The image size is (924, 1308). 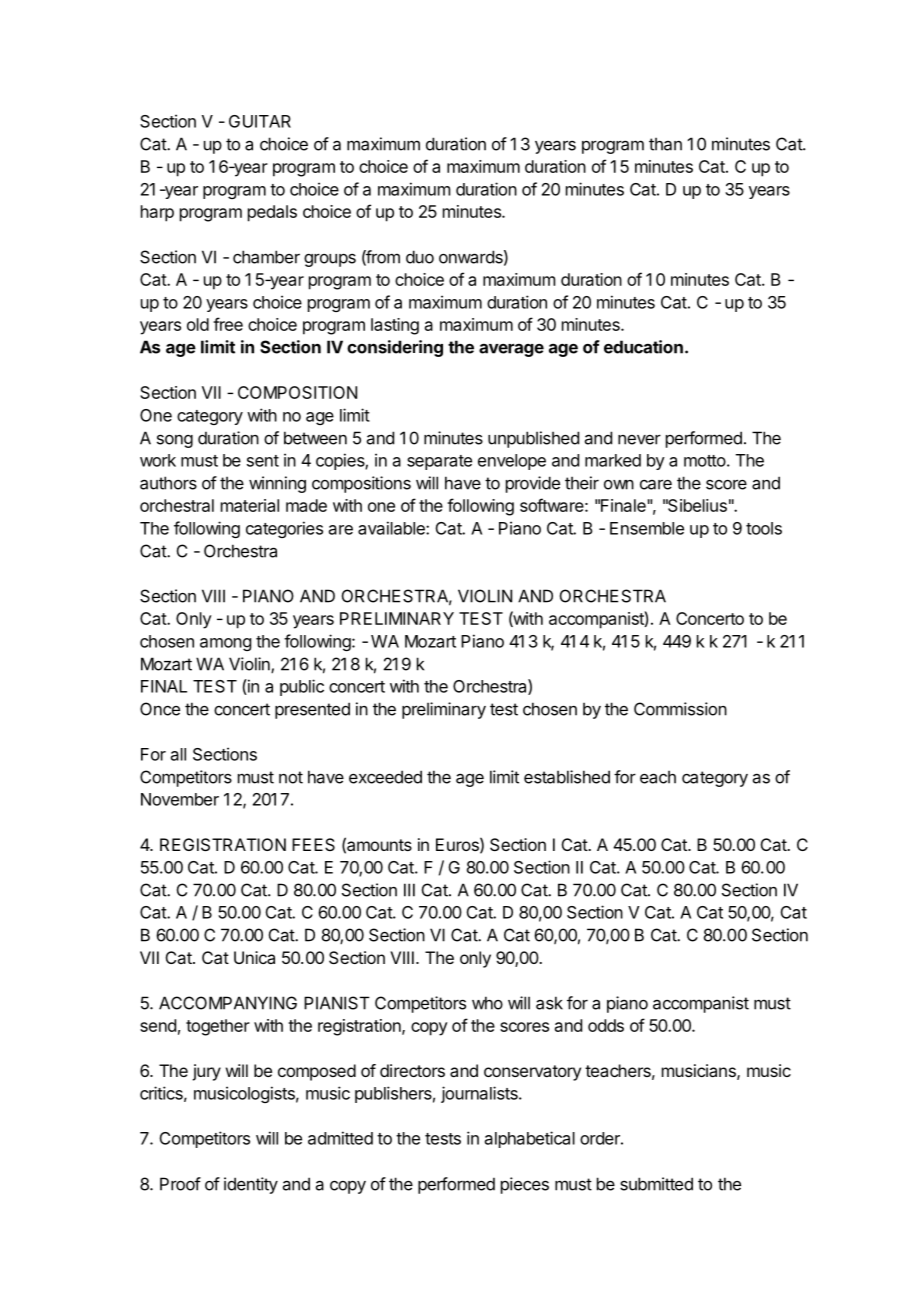 I want to click on submitted, so click(x=656, y=1184).
